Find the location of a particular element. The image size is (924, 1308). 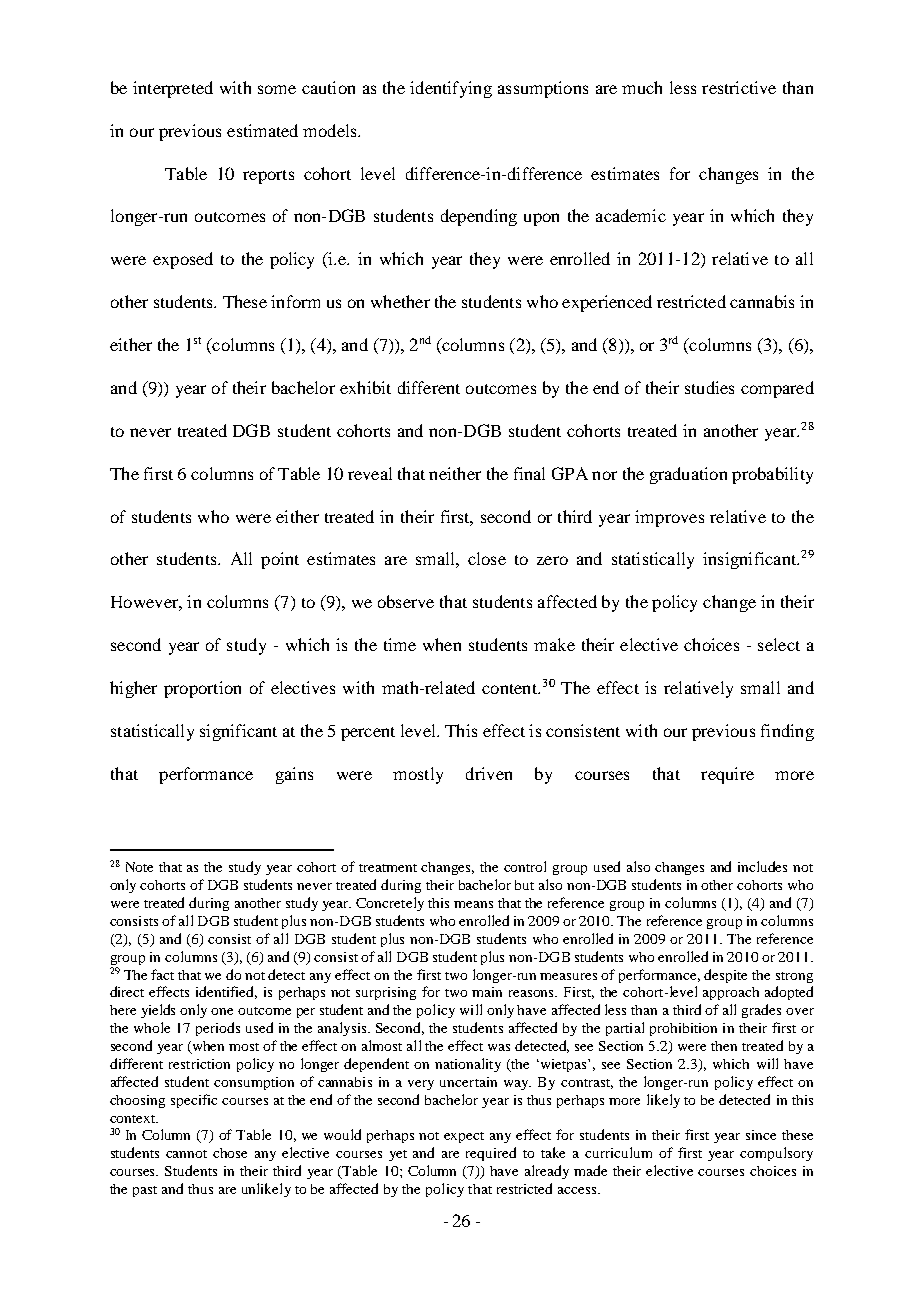

includes is located at coordinates (762, 866).
